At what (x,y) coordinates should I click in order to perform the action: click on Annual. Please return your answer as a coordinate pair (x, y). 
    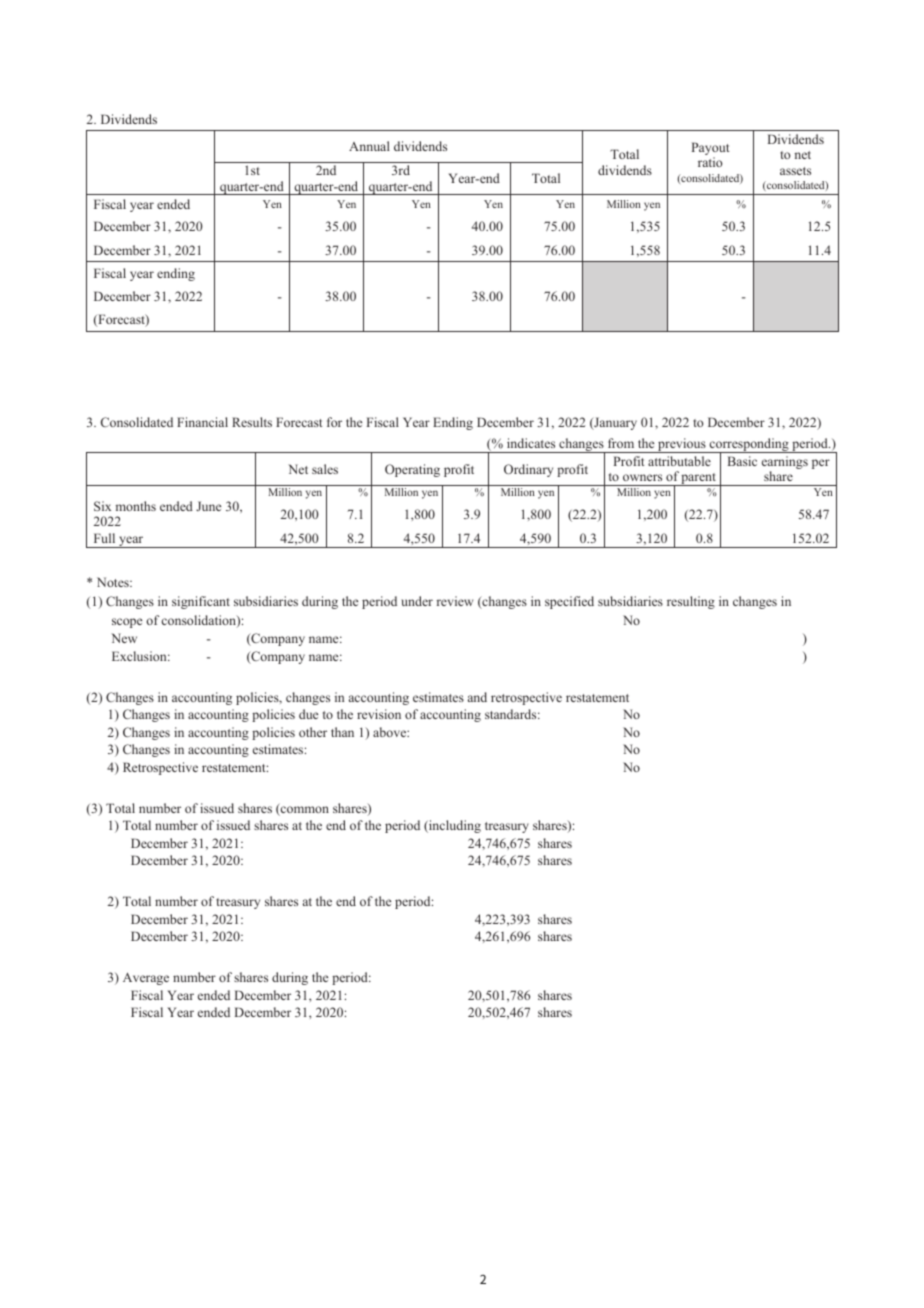
    Looking at the image, I should click on (369, 146).
